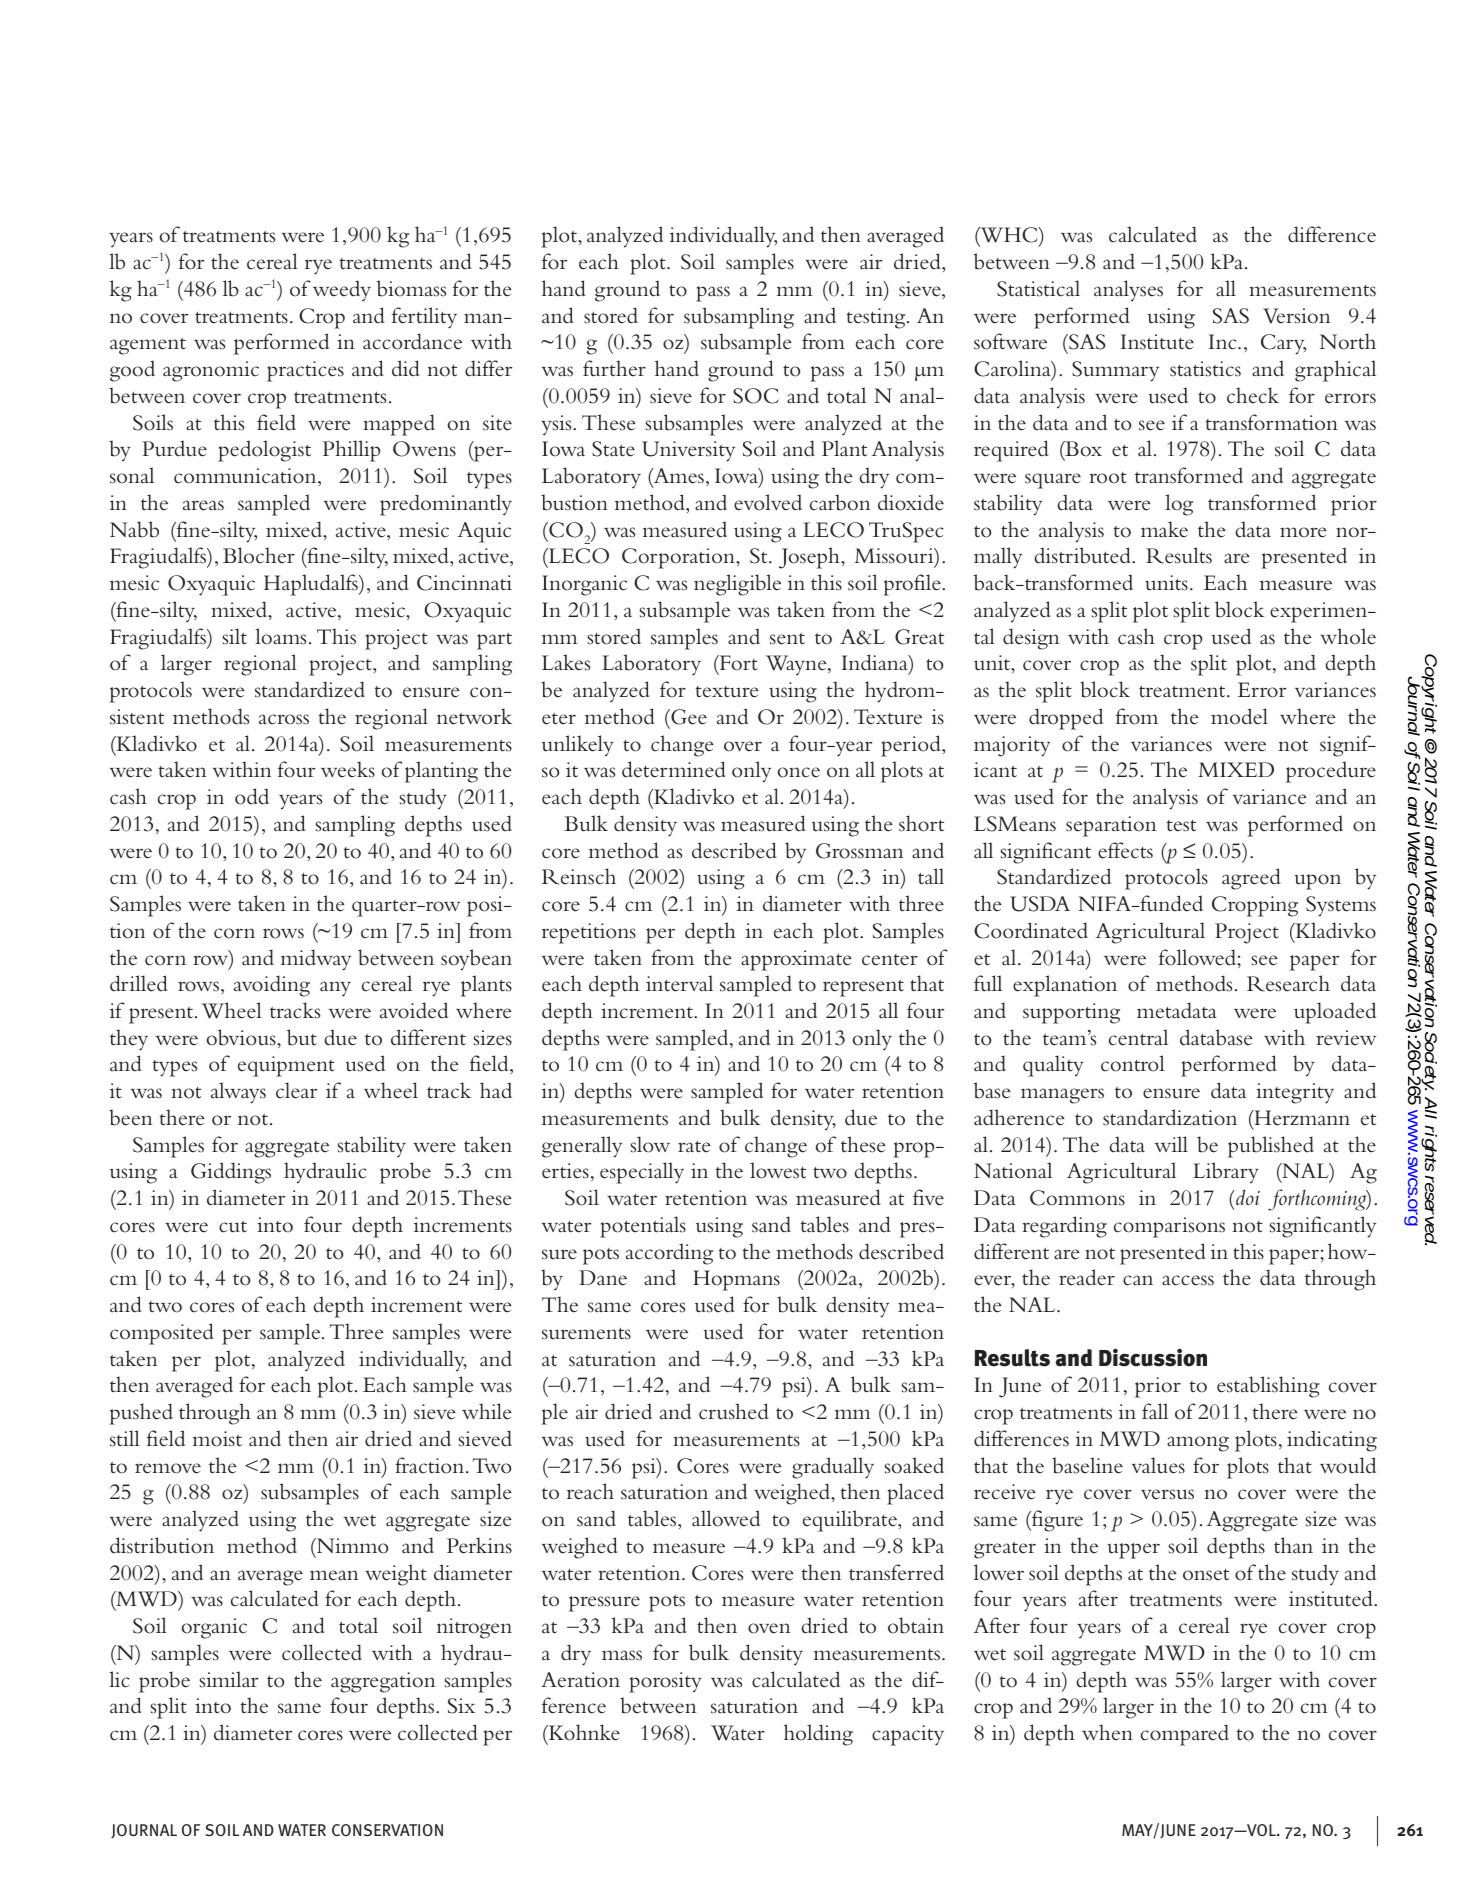  I want to click on statistics, so click(1205, 369).
